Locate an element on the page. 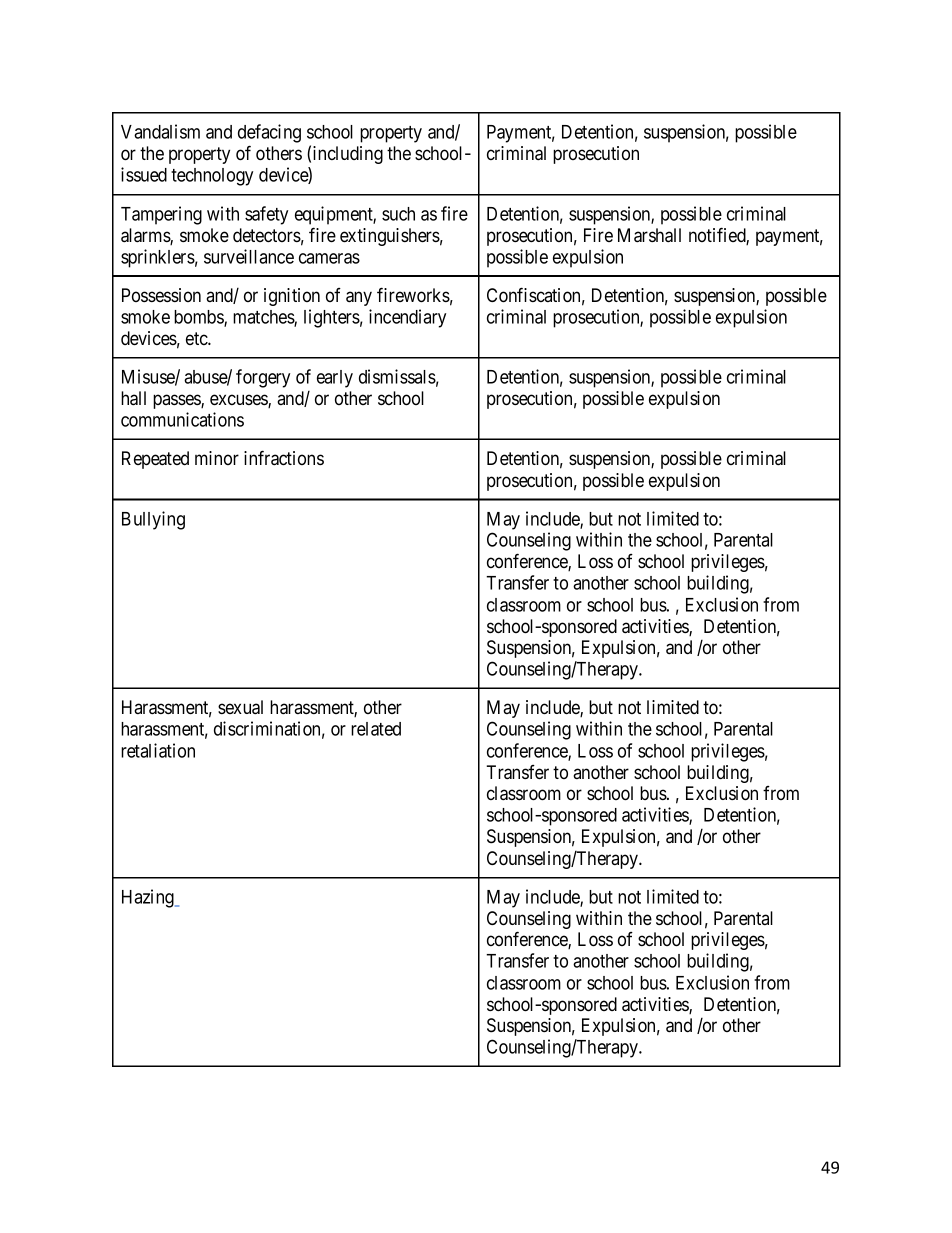 Image resolution: width=952 pixels, height=1233 pixels. Vandalism is located at coordinates (160, 131).
